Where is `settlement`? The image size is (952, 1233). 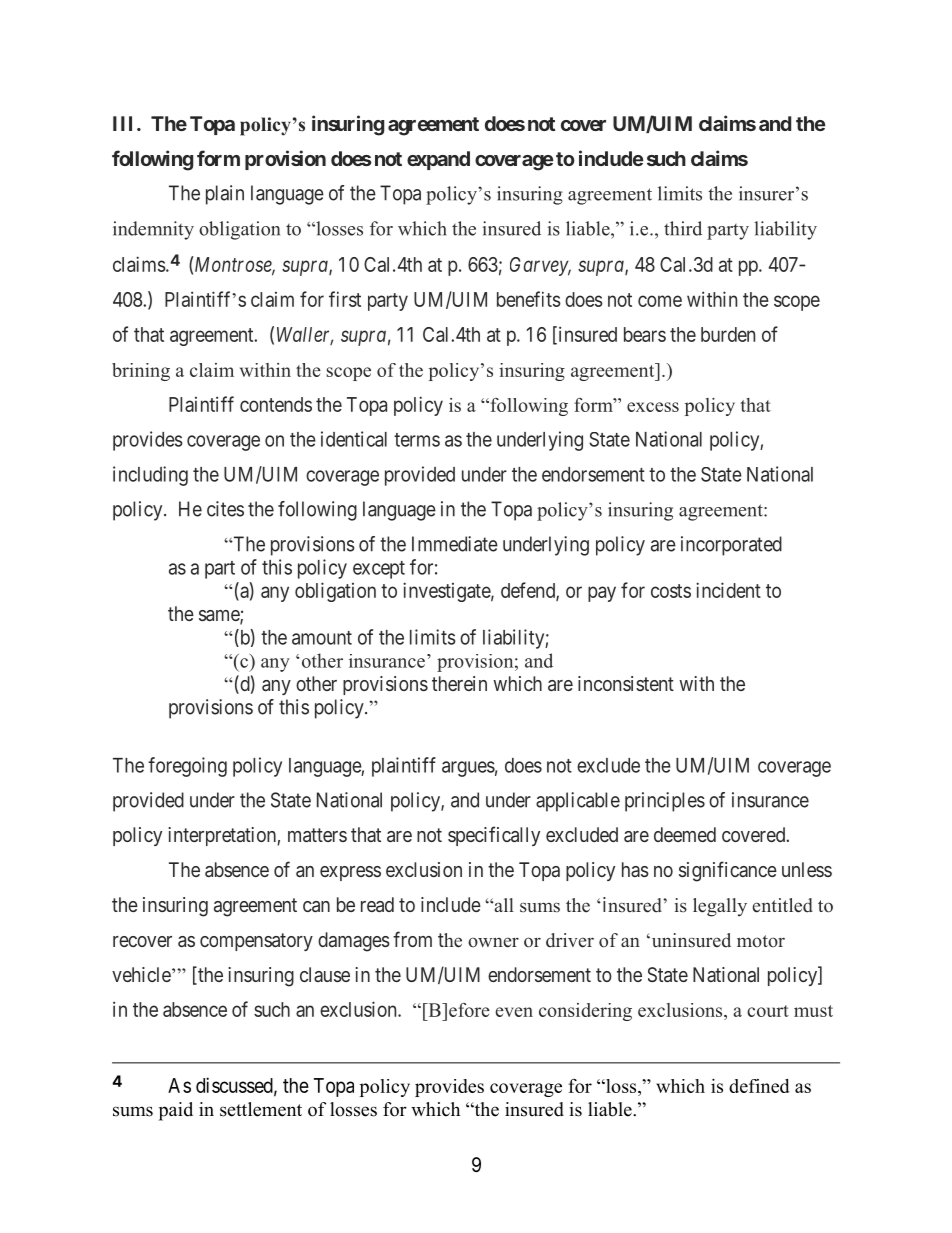
settlement is located at coordinates (261, 1109).
